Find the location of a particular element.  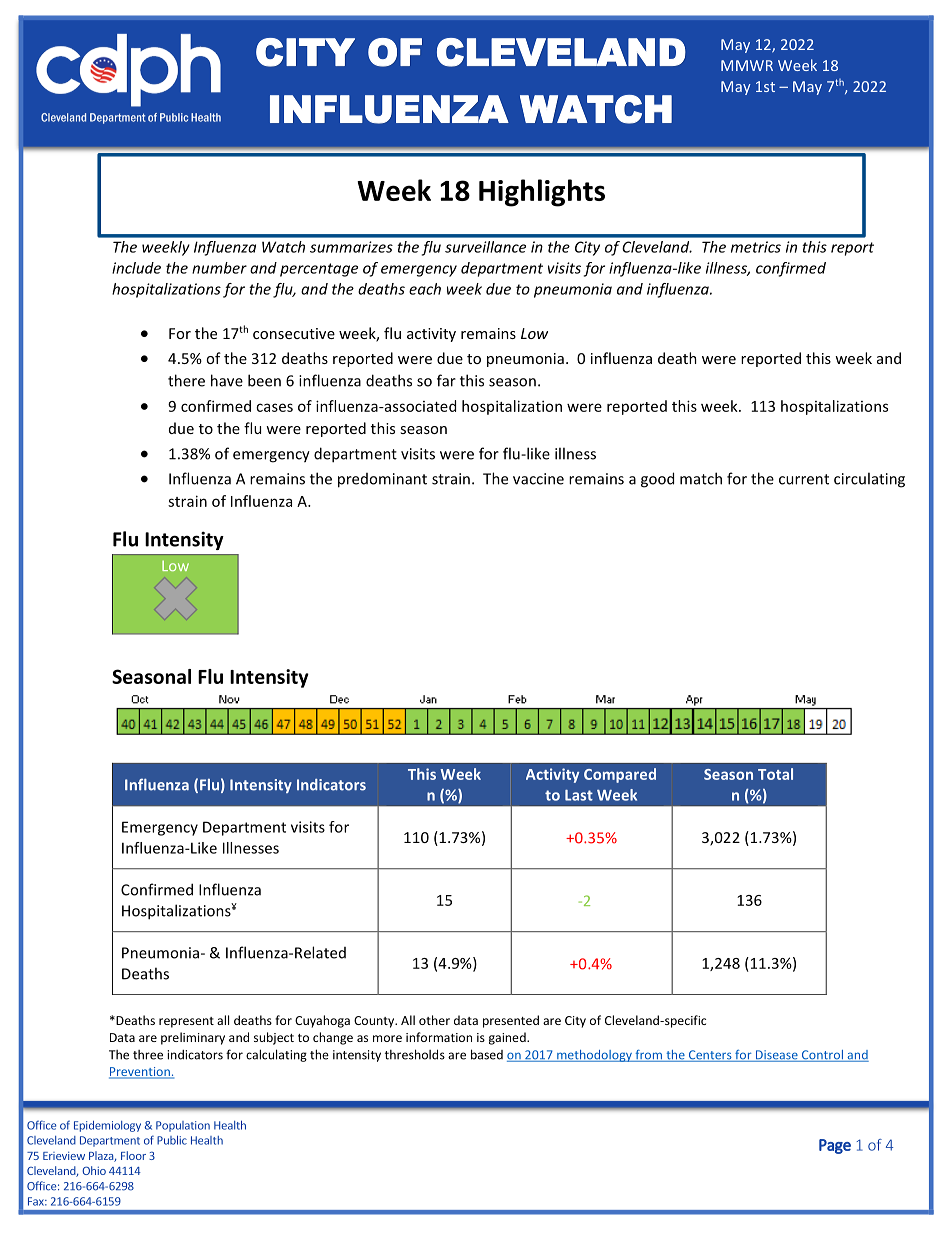

based is located at coordinates (487, 1054).
